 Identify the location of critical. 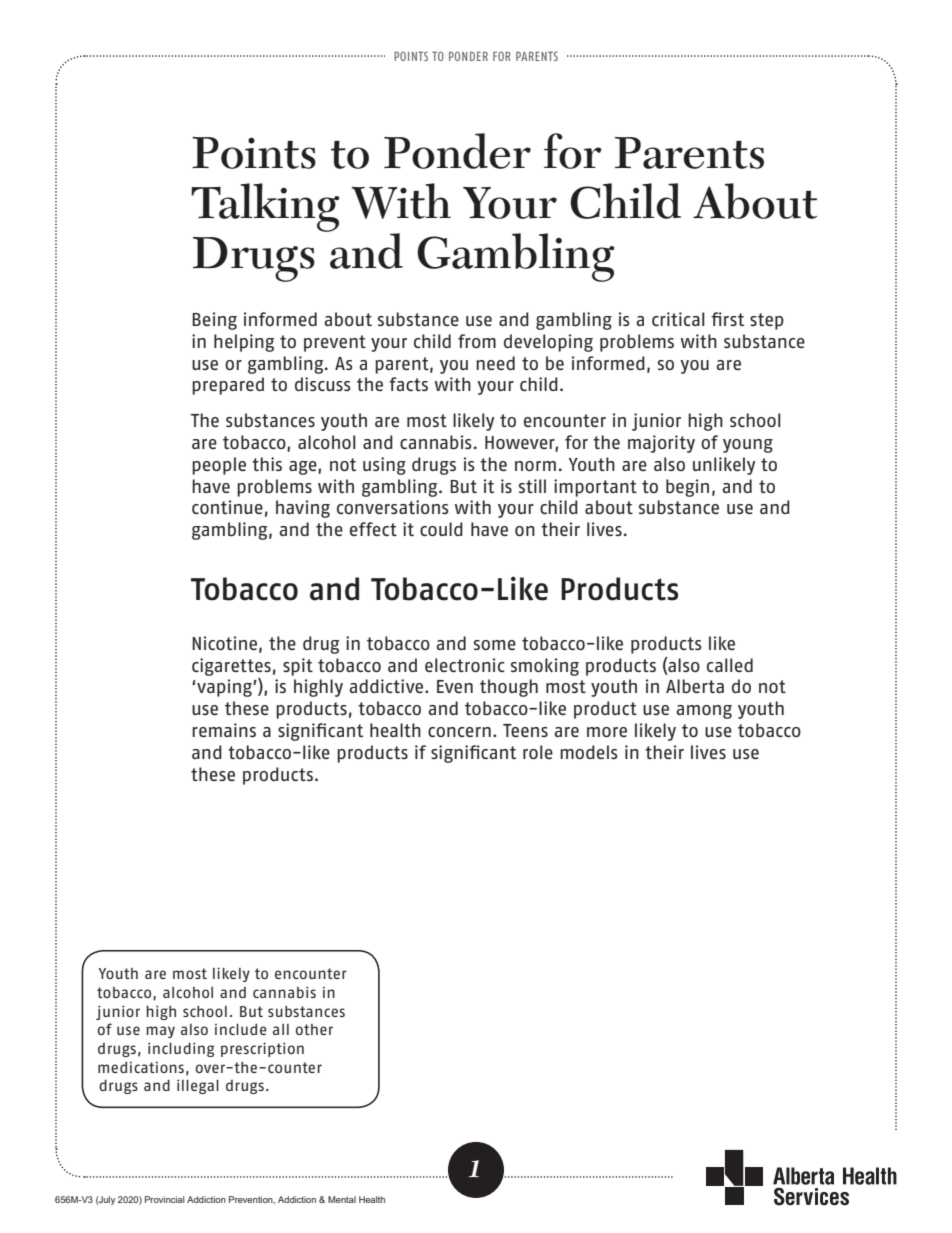
(678, 319).
